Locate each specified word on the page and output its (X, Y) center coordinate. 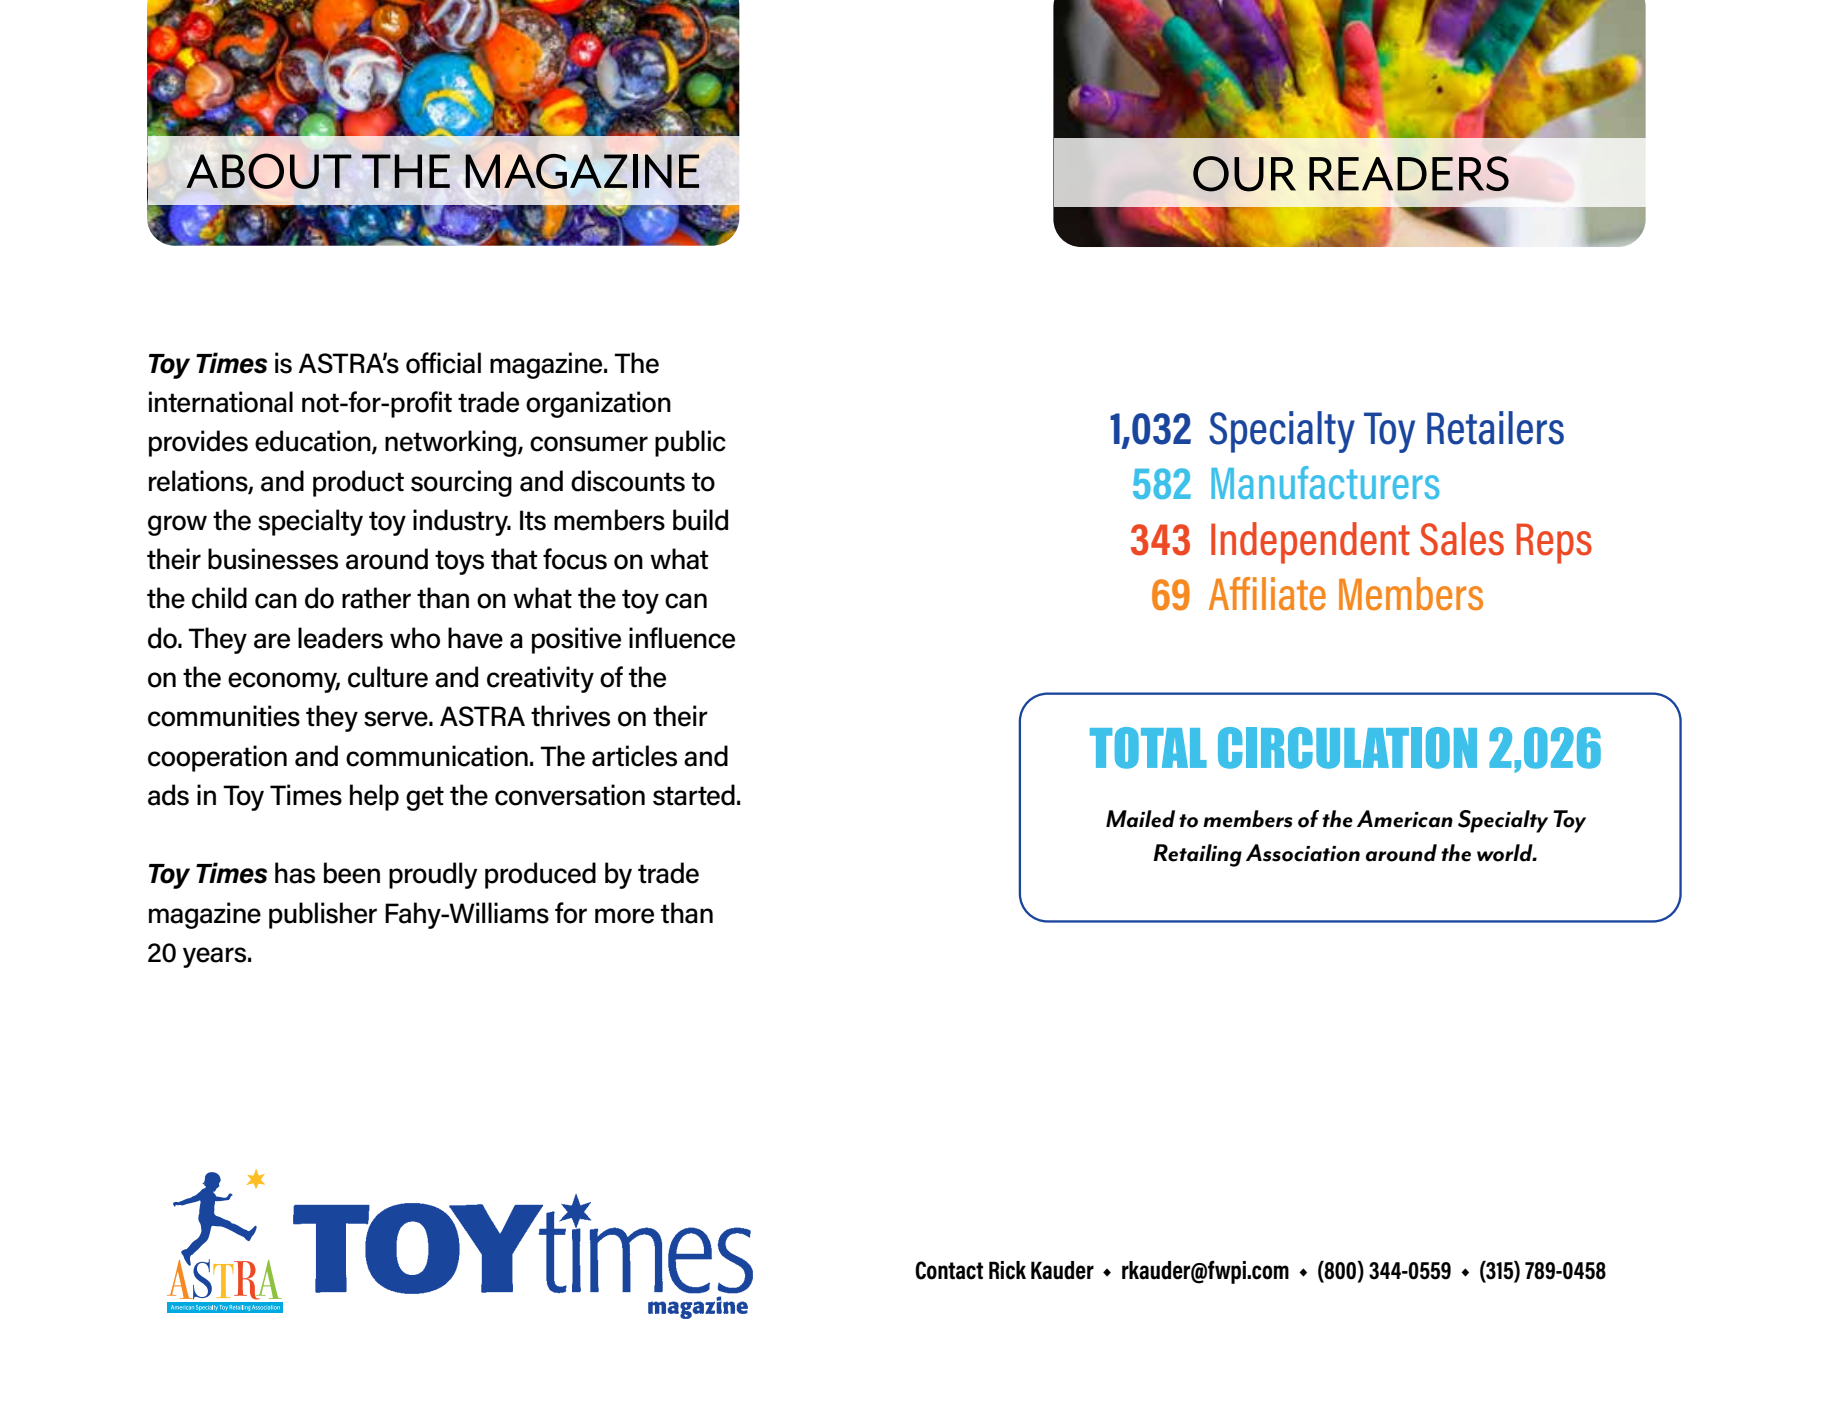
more (624, 916)
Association (1303, 853)
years (214, 957)
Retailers (1495, 428)
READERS (1409, 173)
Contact (949, 1270)
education (314, 442)
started (694, 795)
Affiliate (1267, 594)
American (1405, 819)
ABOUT (269, 171)
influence (682, 638)
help (374, 797)
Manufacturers (1325, 482)
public (690, 443)
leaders (340, 638)
